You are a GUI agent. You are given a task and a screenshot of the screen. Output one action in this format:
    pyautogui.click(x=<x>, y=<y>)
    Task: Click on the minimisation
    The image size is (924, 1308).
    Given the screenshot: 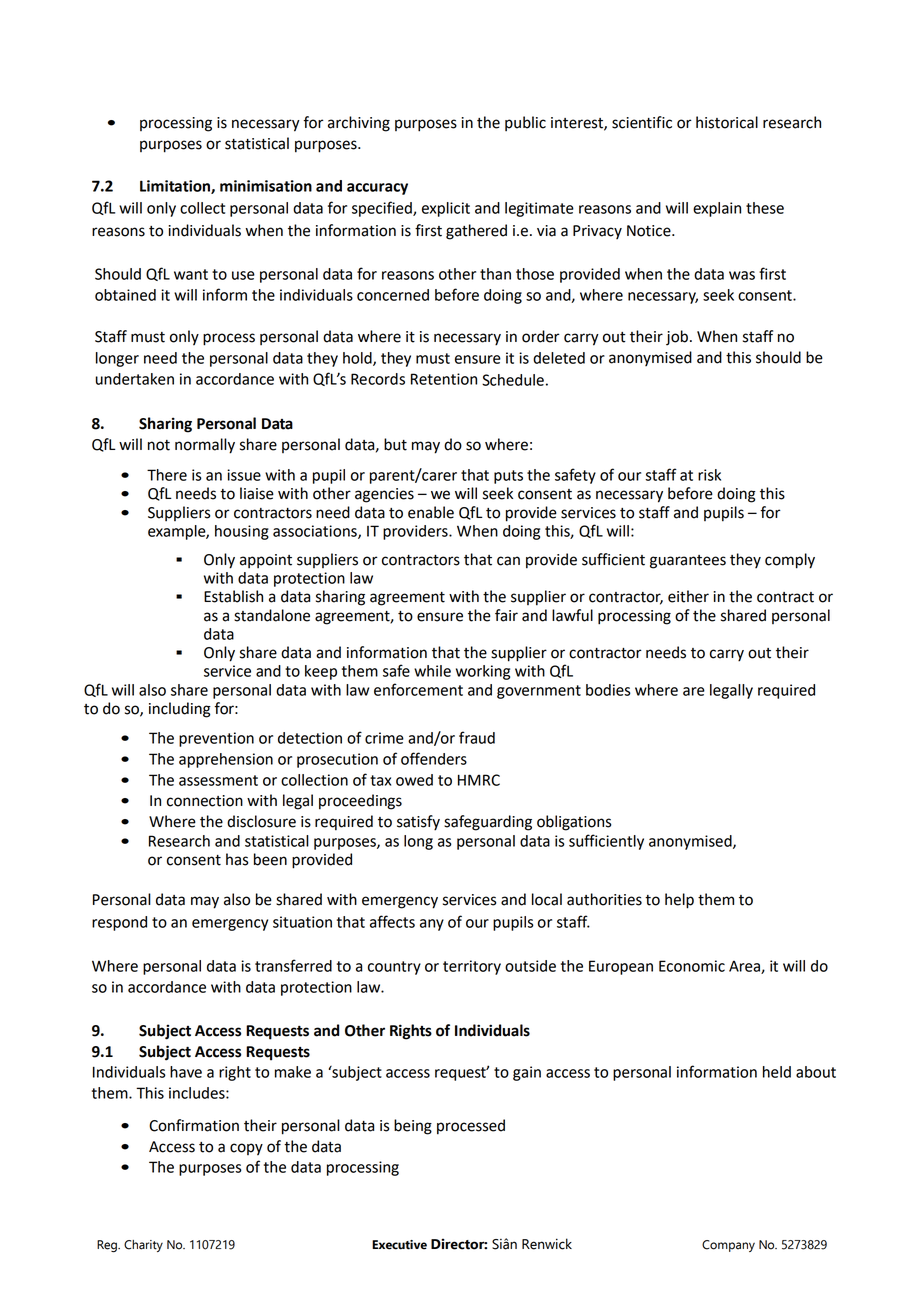 What is the action you would take?
    pyautogui.click(x=266, y=186)
